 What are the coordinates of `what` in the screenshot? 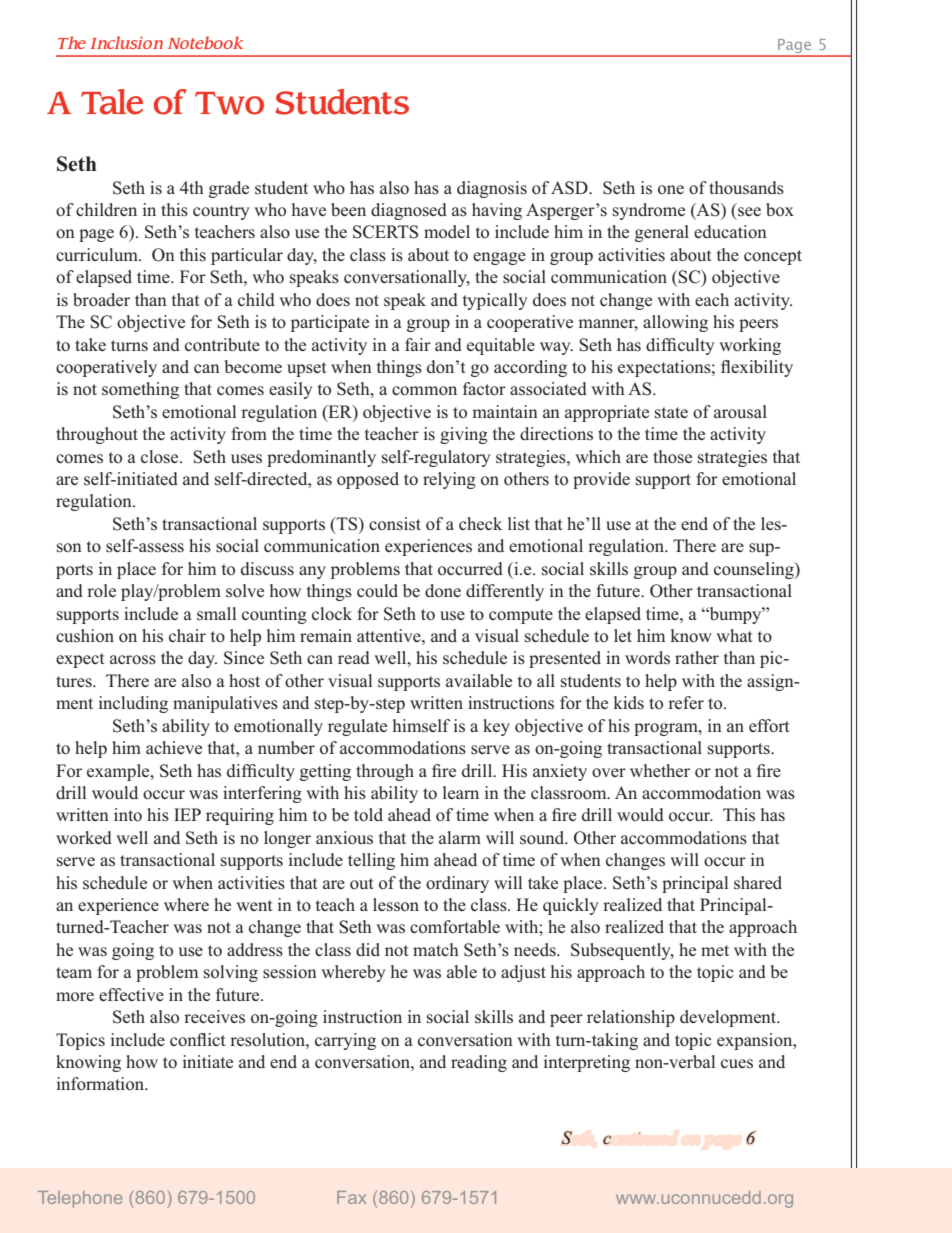 It's located at (734, 635).
